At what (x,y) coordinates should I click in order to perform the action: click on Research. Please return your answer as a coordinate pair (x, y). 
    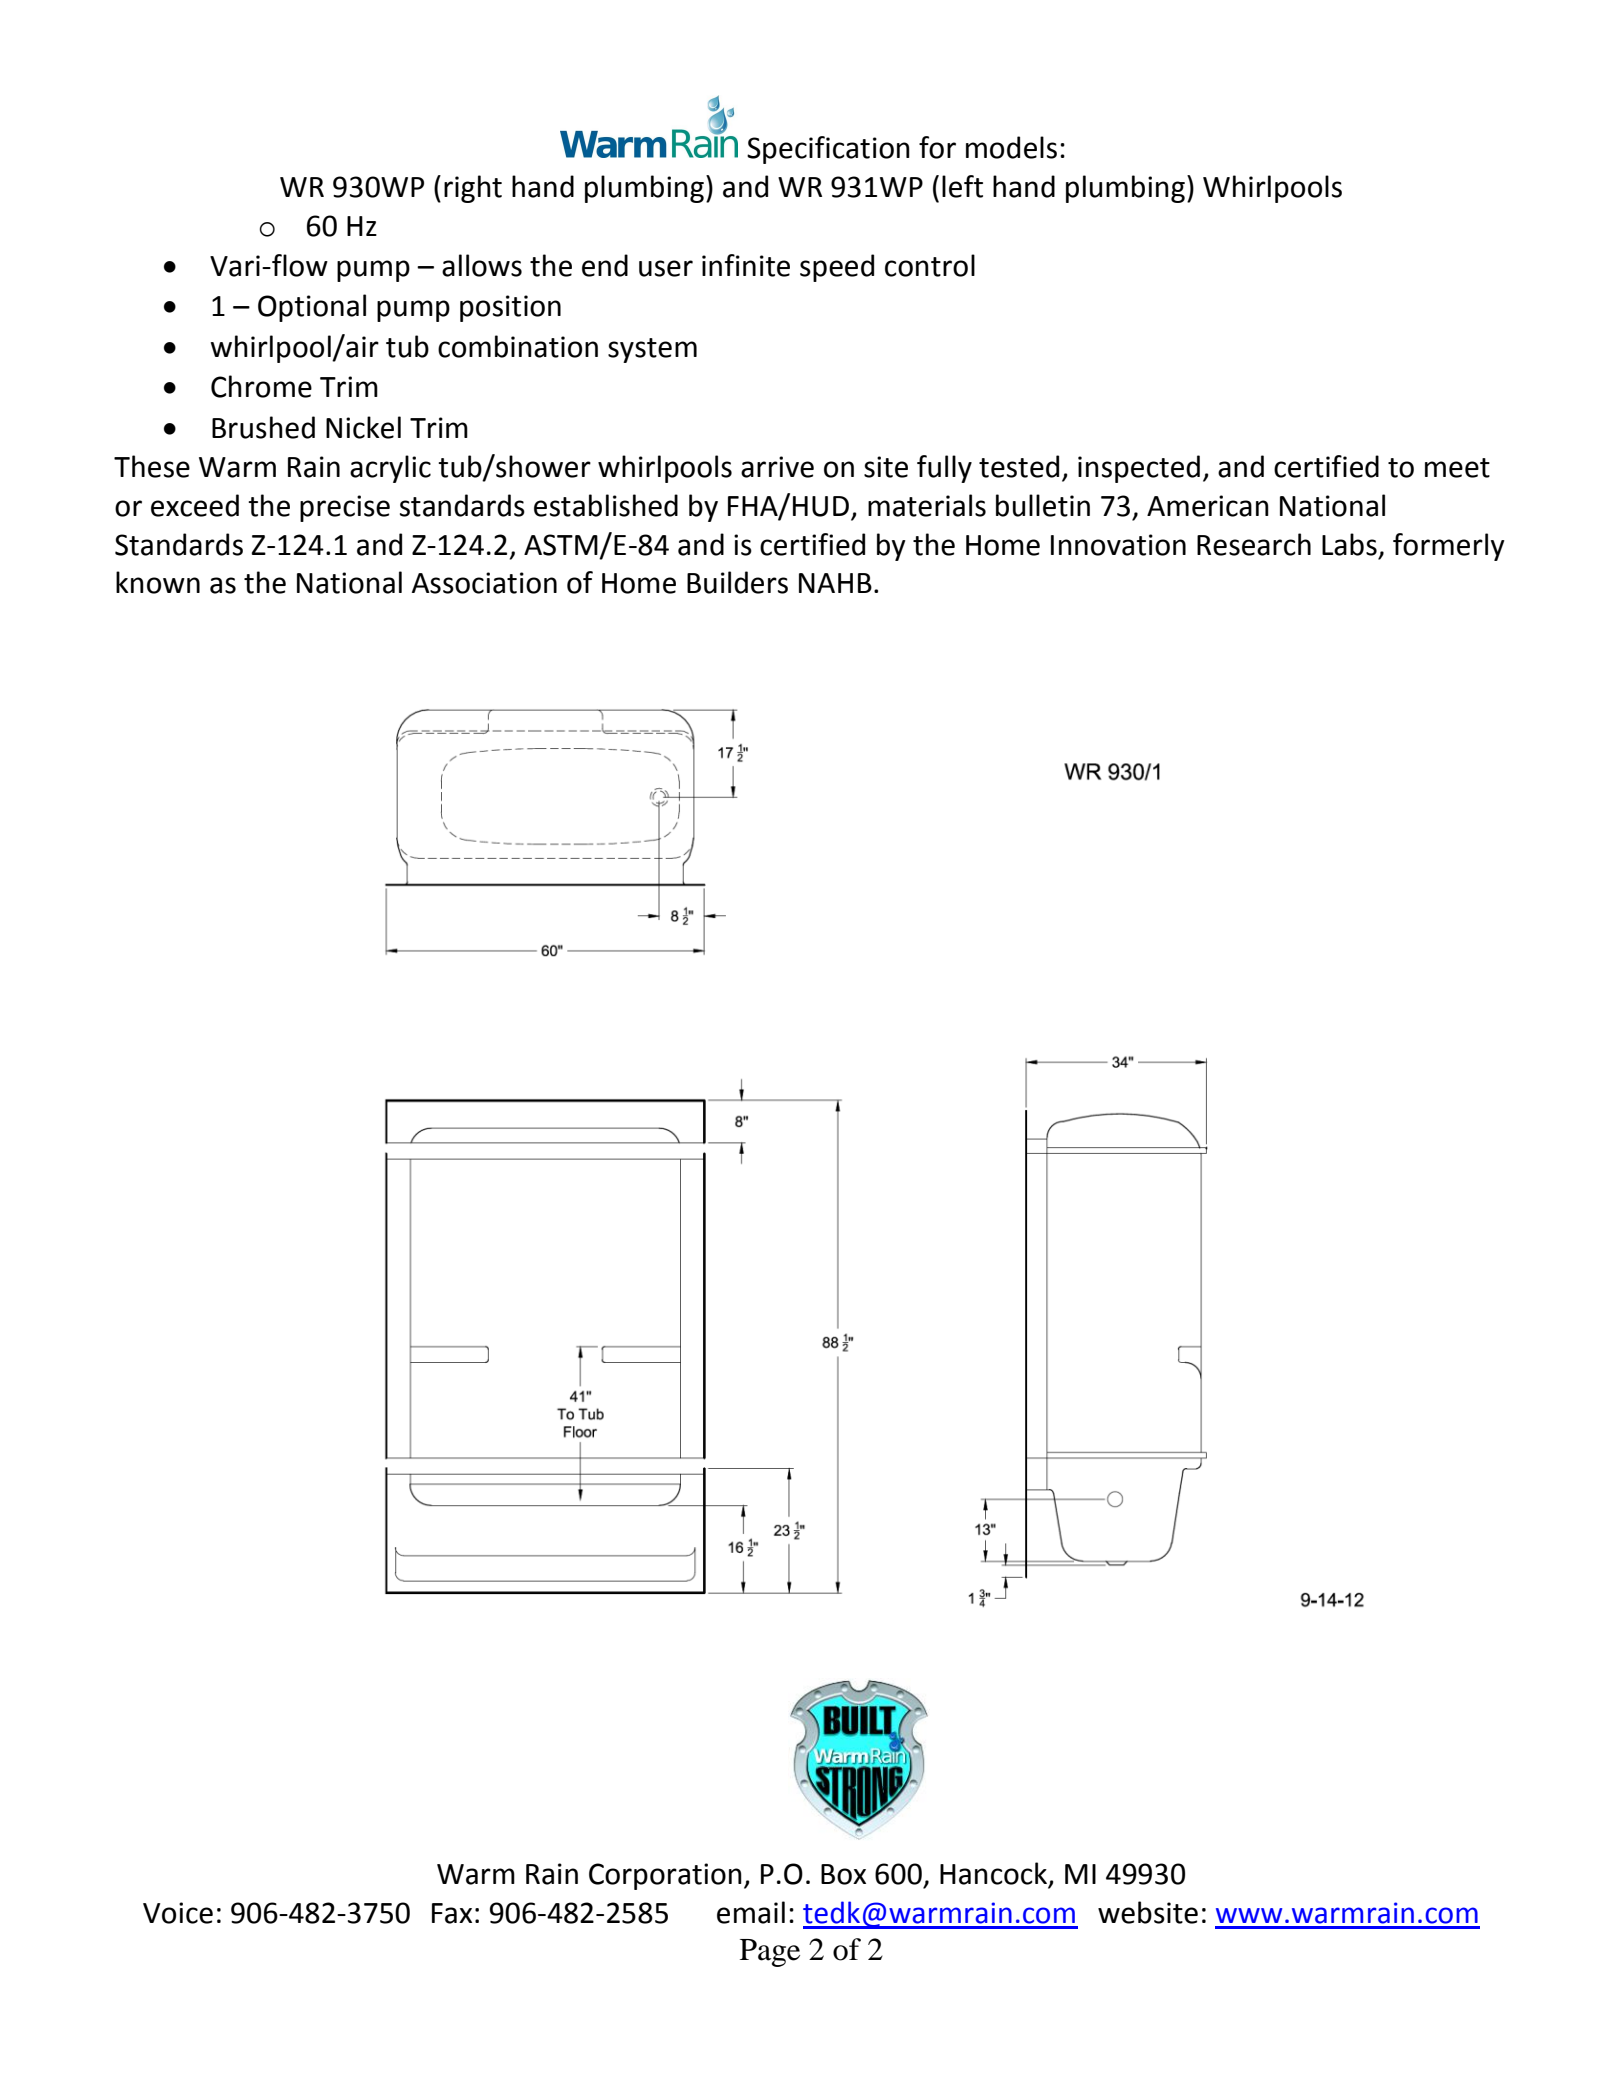
    Looking at the image, I should click on (1254, 544).
